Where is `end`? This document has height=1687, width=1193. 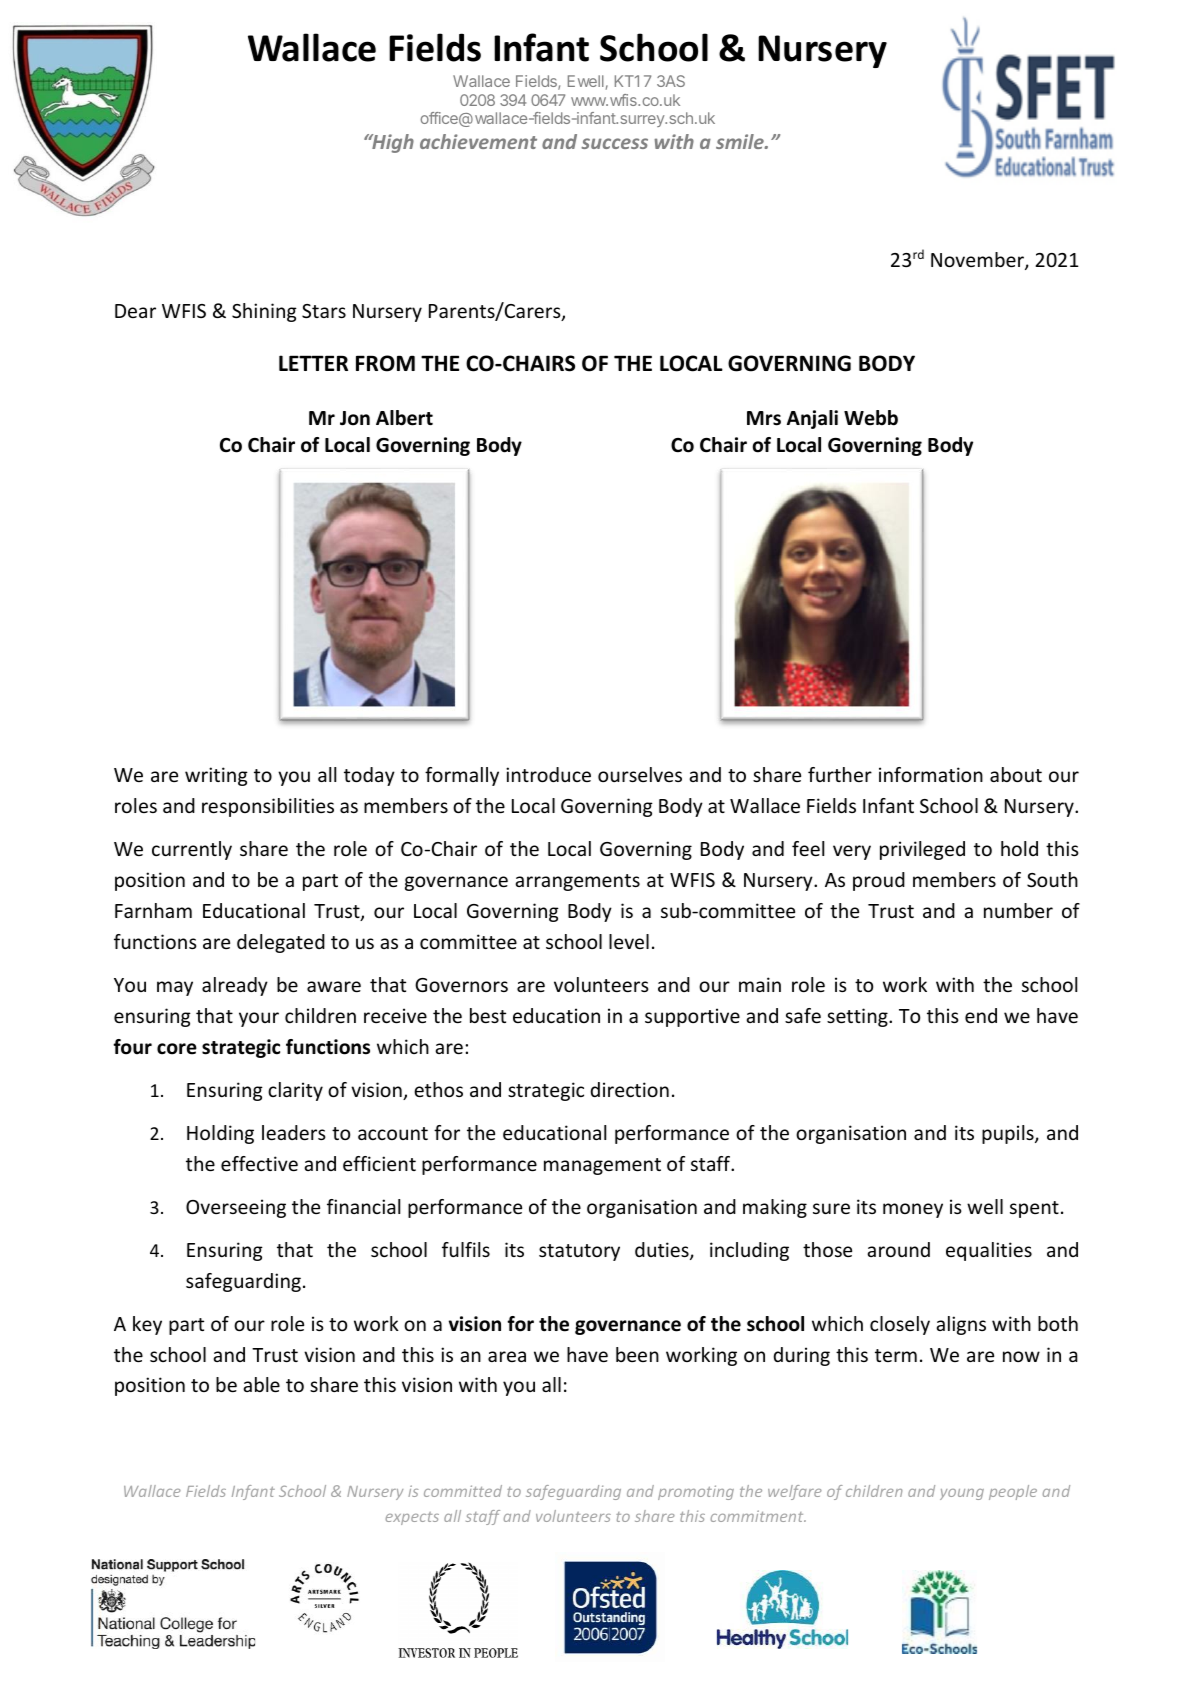
end is located at coordinates (981, 1015).
